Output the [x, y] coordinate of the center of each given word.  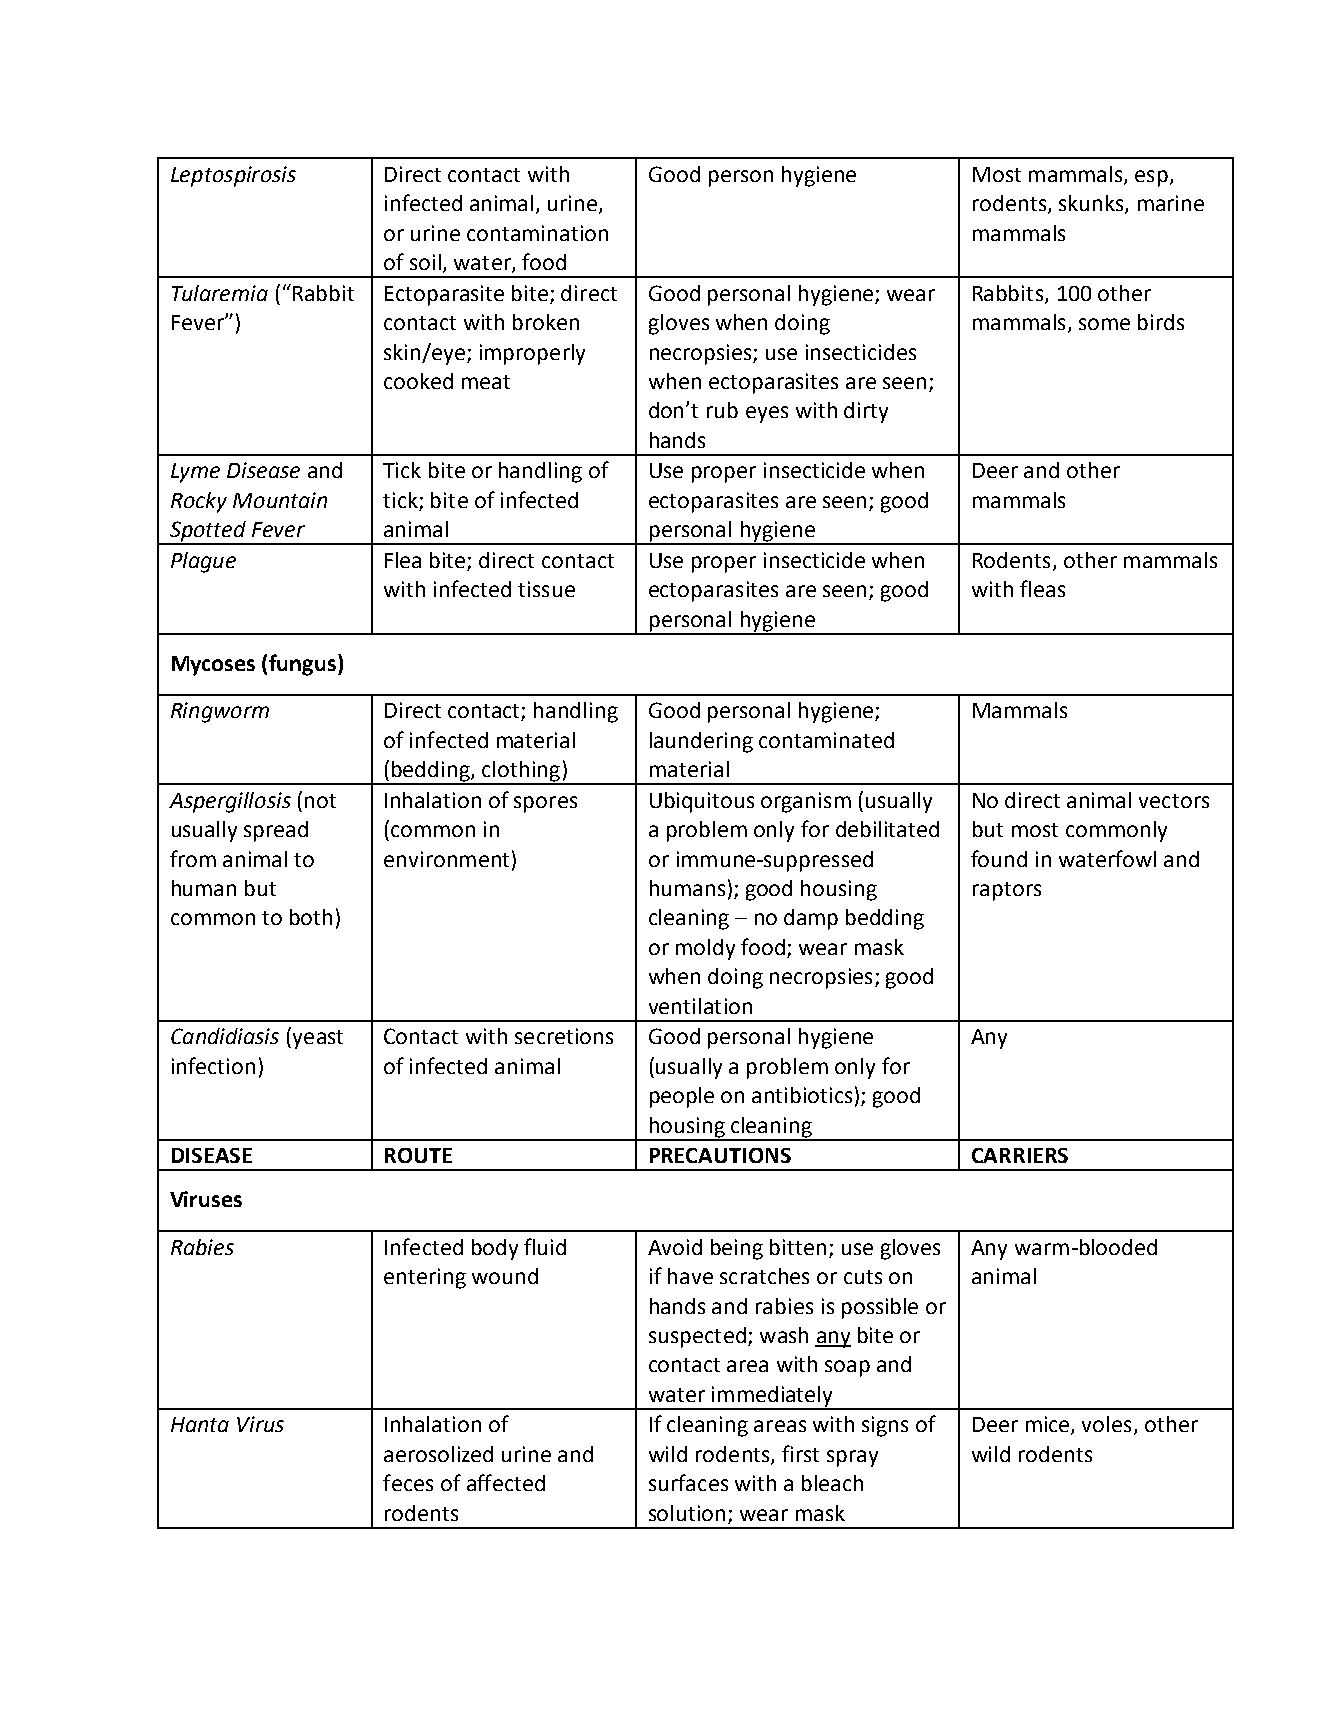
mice [1049, 1425]
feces [408, 1482]
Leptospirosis [233, 176]
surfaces [688, 1482]
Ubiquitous [702, 802]
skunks [1092, 204]
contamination [537, 233]
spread [276, 831]
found [999, 858]
